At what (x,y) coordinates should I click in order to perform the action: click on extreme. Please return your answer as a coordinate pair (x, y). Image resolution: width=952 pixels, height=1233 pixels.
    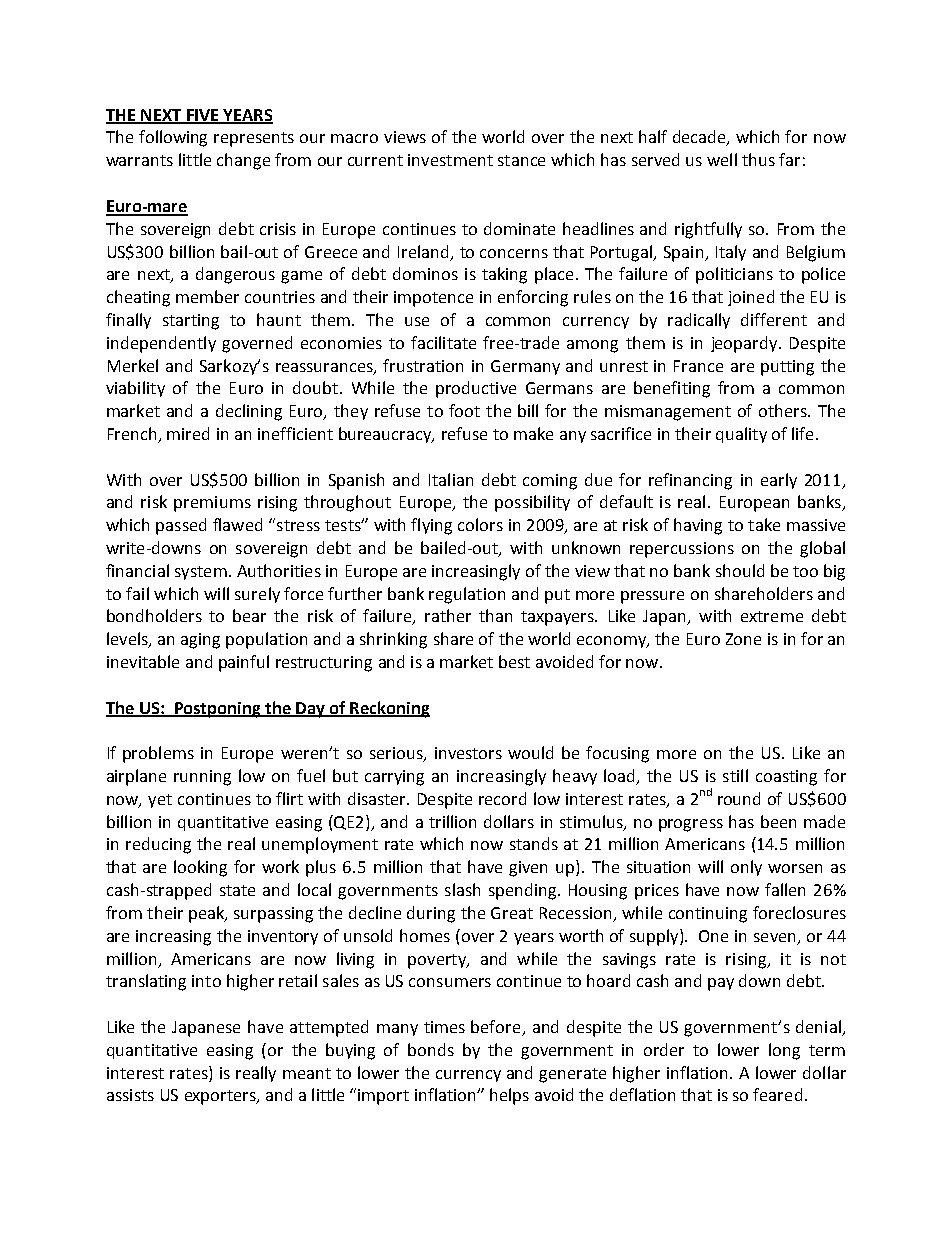
    Looking at the image, I should click on (772, 616).
